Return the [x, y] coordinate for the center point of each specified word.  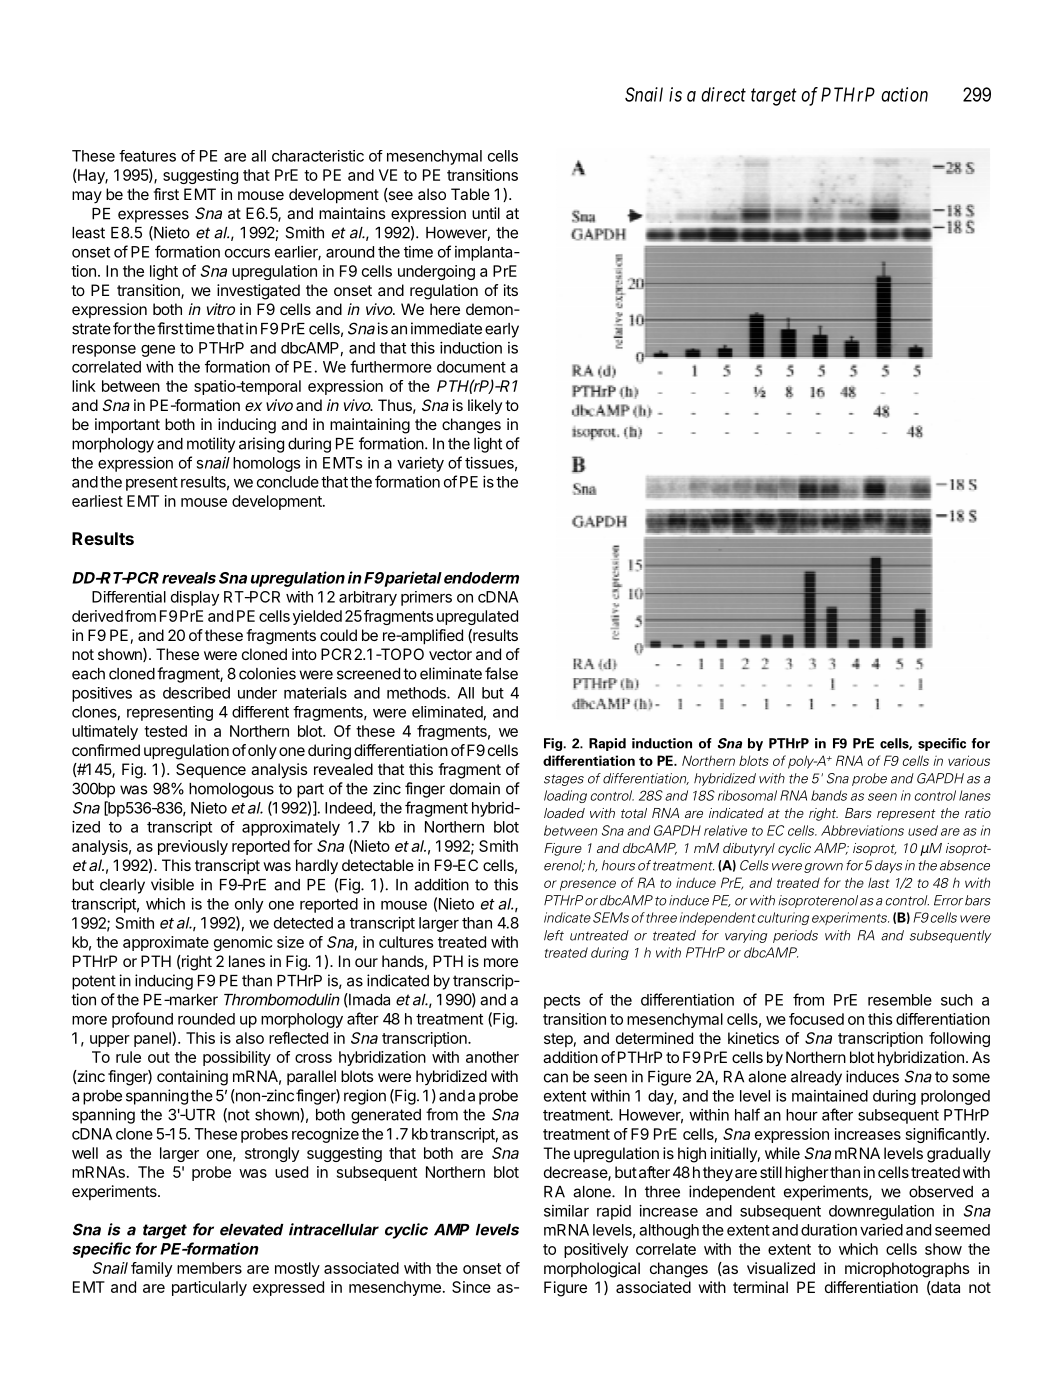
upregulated [477, 617]
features [147, 156]
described [196, 693]
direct [723, 94]
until [486, 213]
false [501, 673]
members [209, 1268]
